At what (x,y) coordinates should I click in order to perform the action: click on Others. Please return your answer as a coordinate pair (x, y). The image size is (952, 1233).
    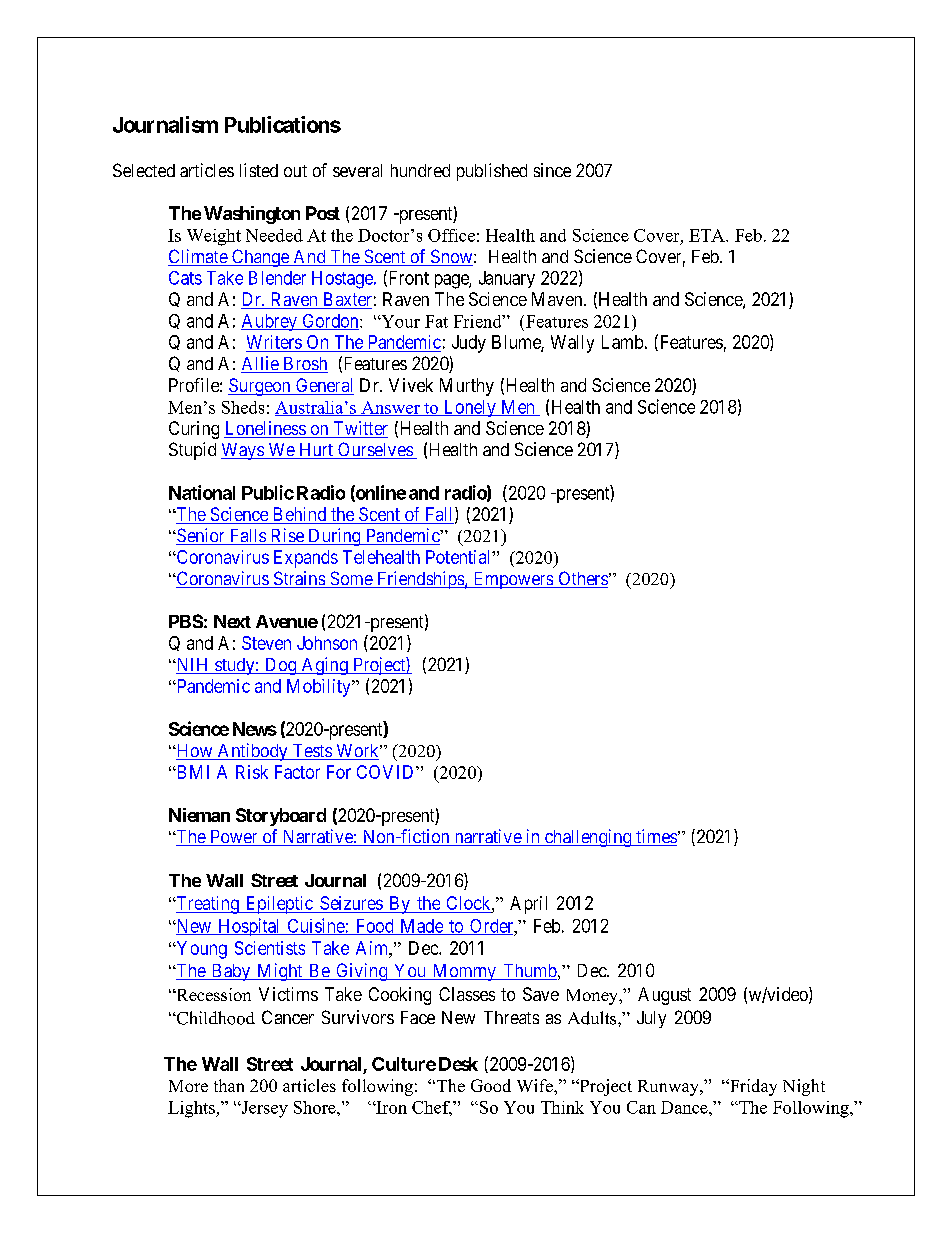
    Looking at the image, I should click on (582, 579).
